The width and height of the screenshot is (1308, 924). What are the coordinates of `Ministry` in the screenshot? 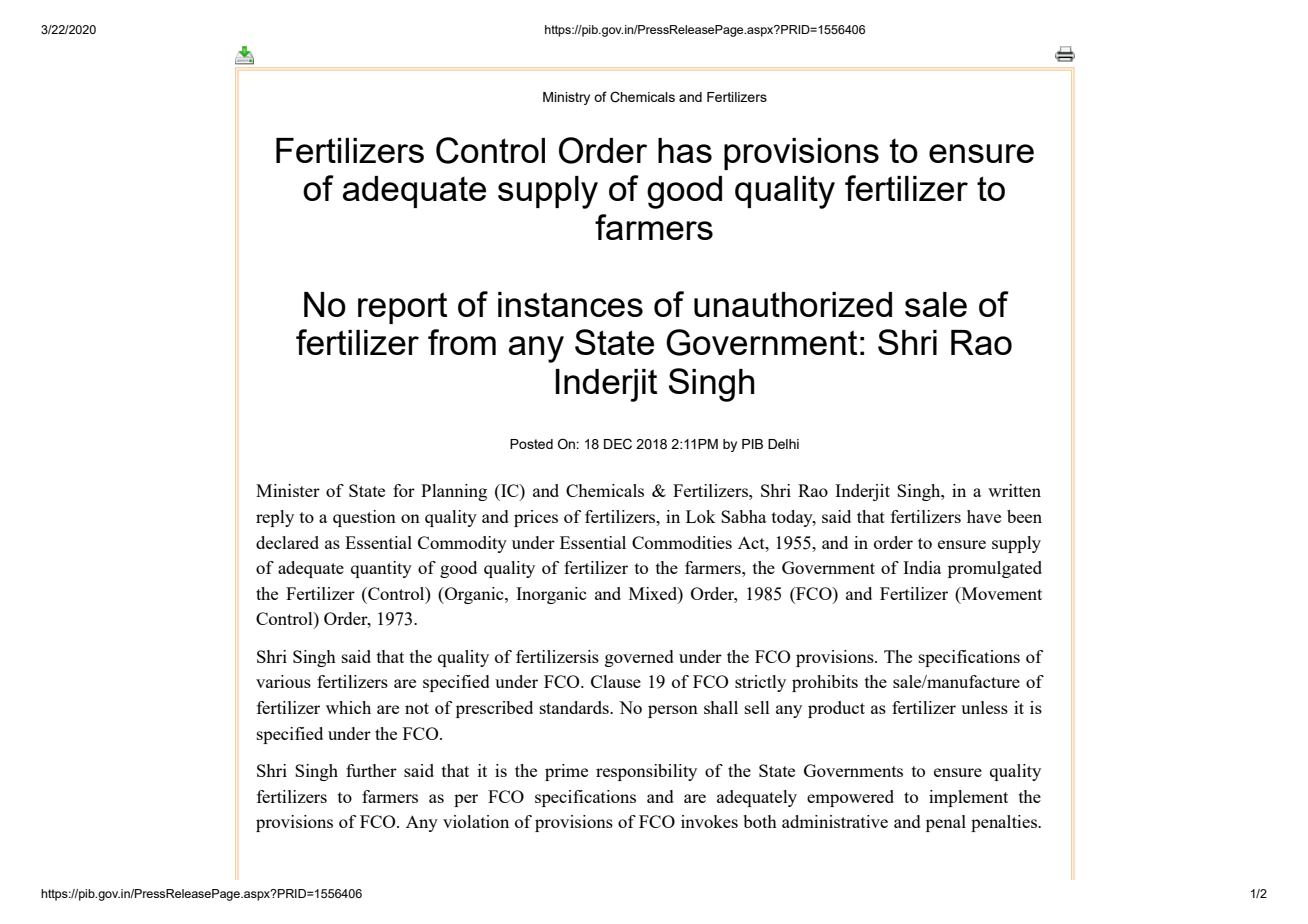 It's located at (566, 98).
